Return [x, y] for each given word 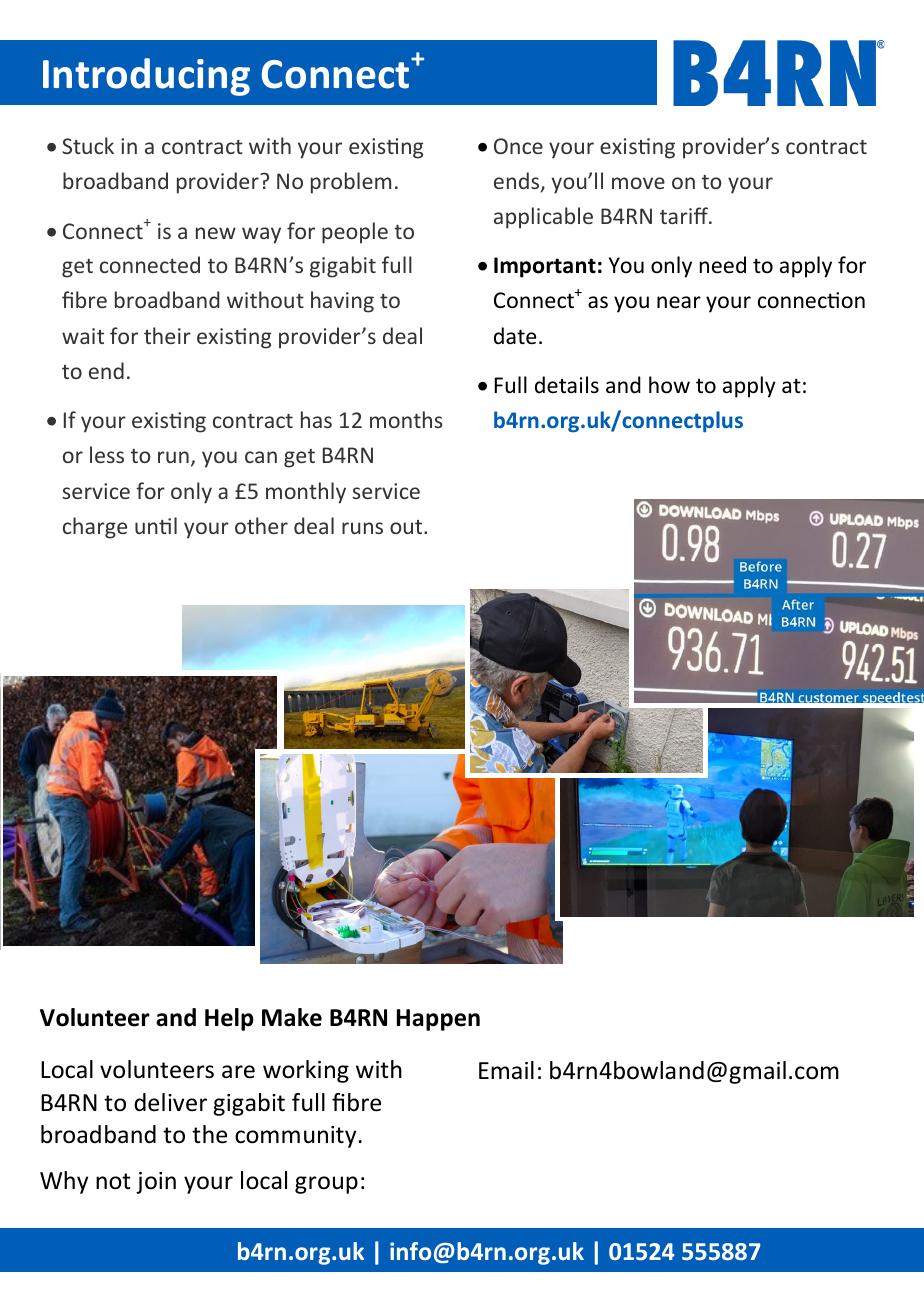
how [669, 385]
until [156, 525]
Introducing [146, 77]
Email [506, 1070]
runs [362, 528]
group [326, 1185]
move [638, 183]
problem [351, 183]
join [156, 1183]
